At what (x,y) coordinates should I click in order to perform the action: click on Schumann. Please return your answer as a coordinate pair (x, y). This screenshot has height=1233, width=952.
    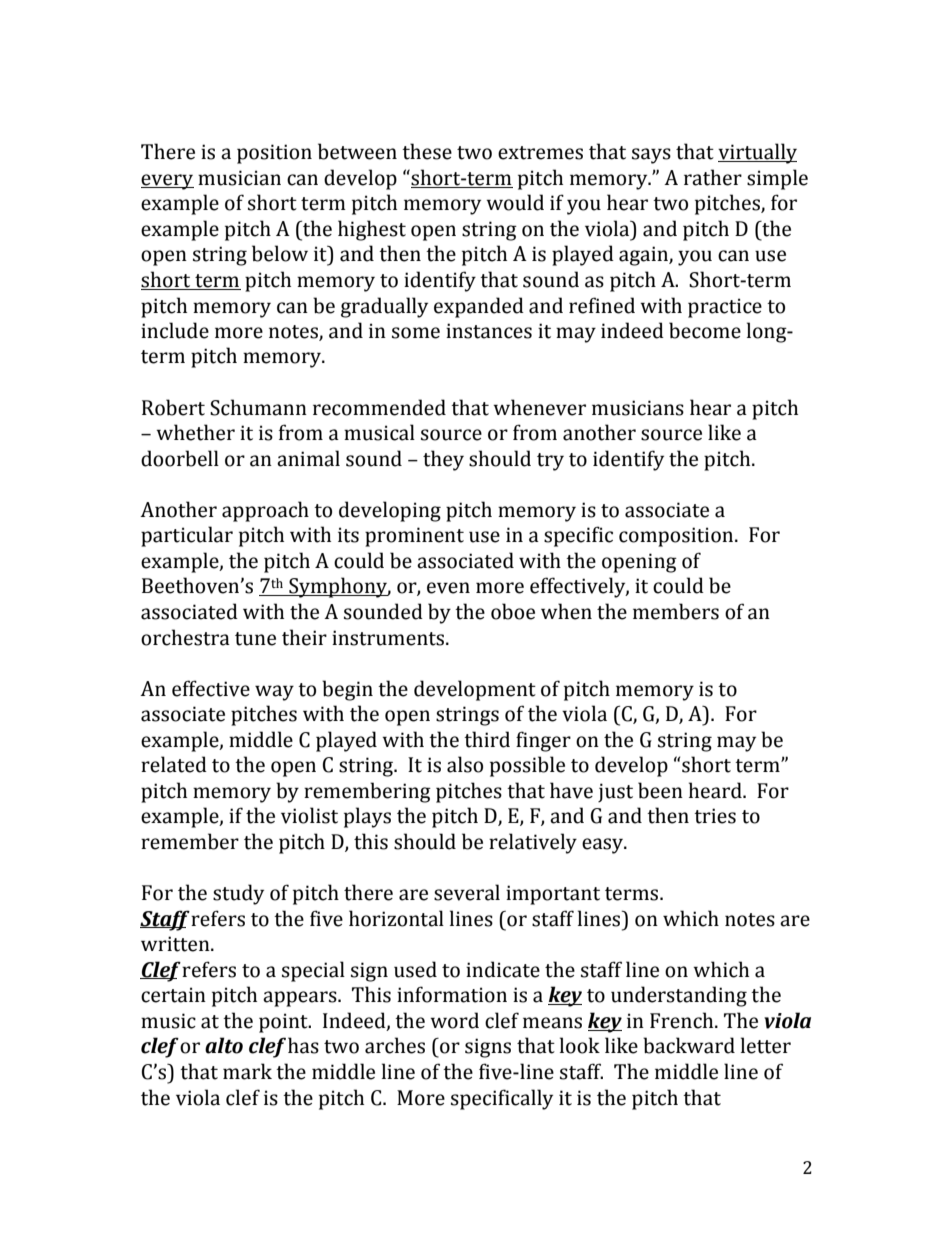
    Looking at the image, I should click on (258, 407).
